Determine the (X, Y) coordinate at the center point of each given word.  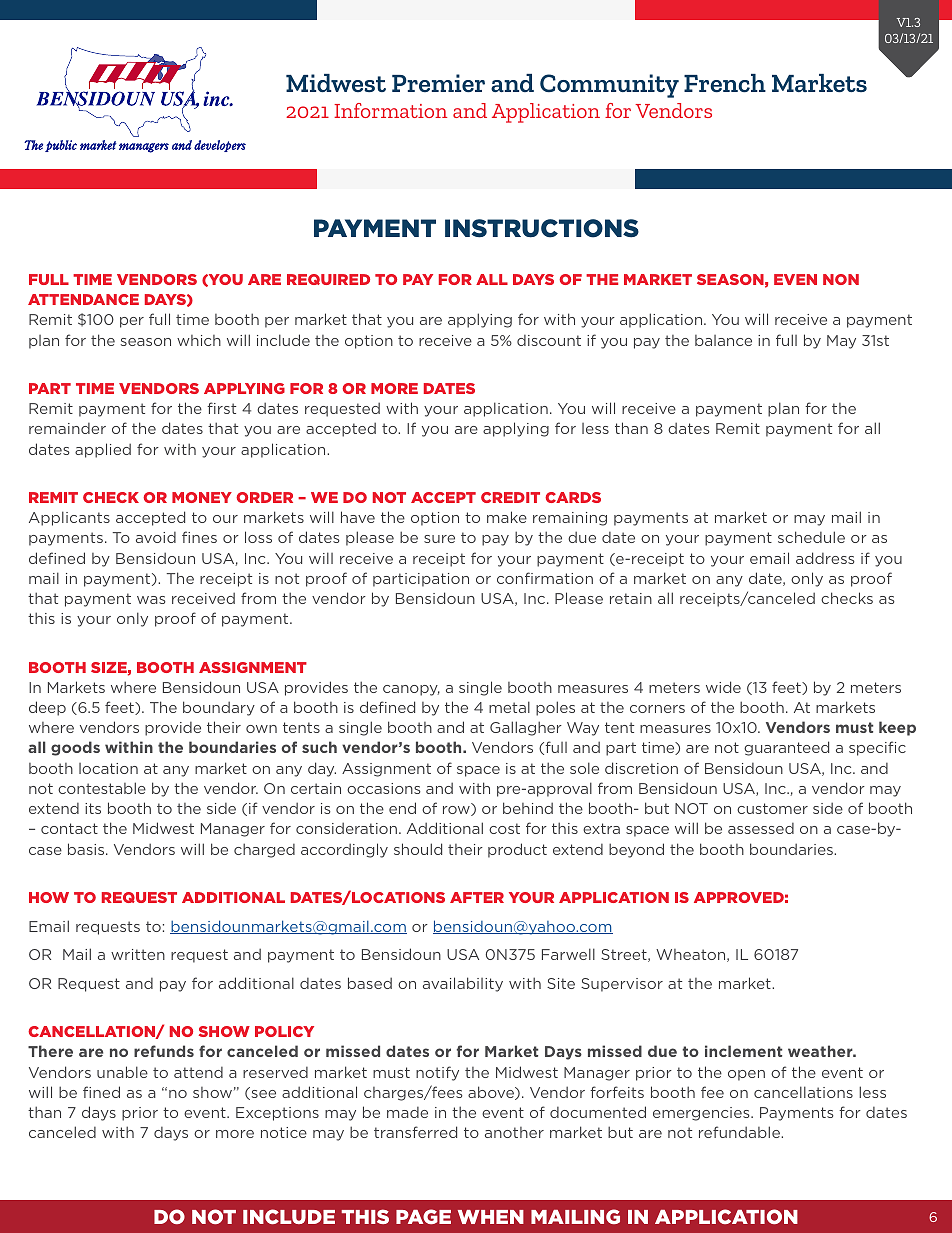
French (725, 83)
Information (390, 110)
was (151, 600)
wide (723, 687)
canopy (411, 690)
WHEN (491, 1217)
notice (284, 1132)
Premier (438, 83)
